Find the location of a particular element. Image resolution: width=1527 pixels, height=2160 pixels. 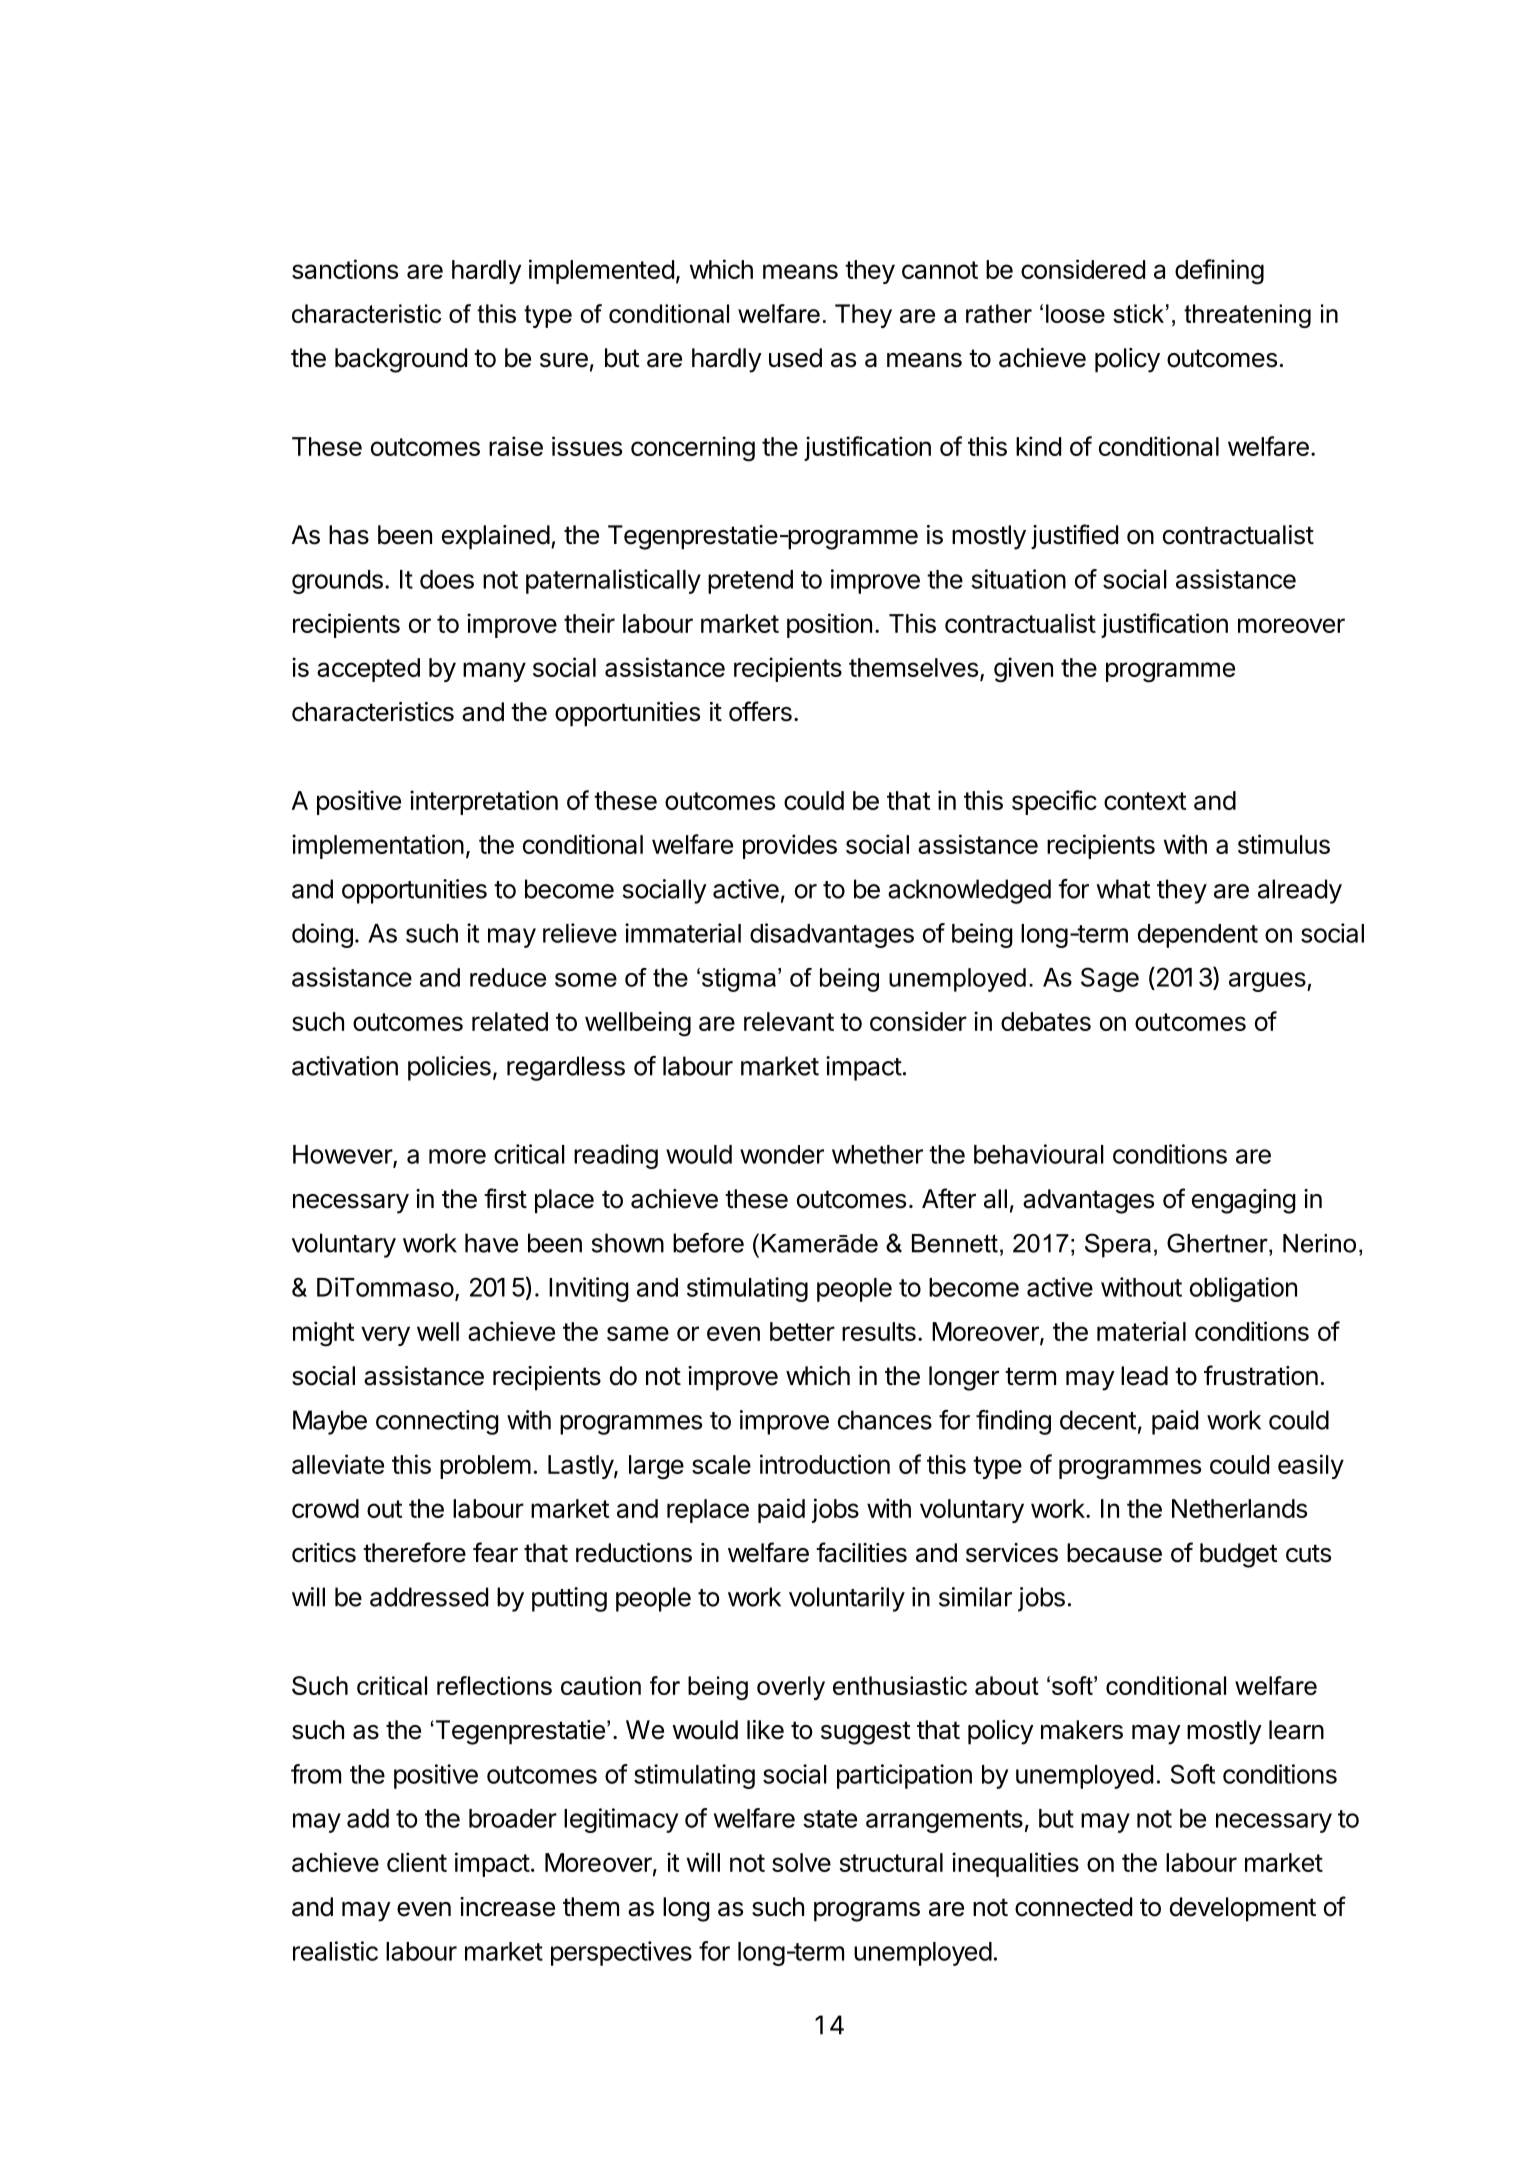

client is located at coordinates (417, 1862).
